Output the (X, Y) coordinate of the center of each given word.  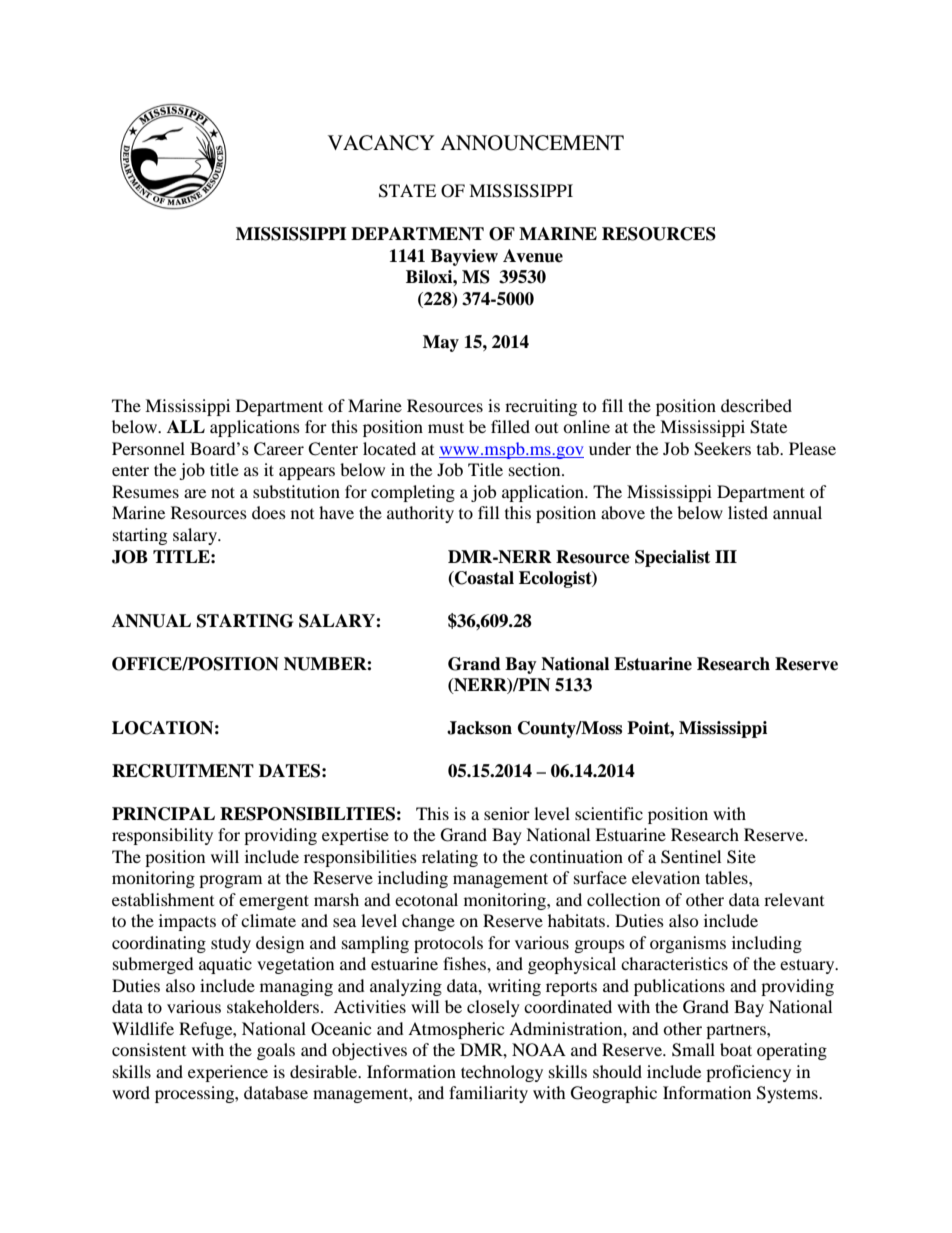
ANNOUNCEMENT (532, 143)
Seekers (722, 449)
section (536, 469)
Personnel (148, 448)
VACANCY (381, 143)
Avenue (533, 256)
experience (228, 1073)
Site (741, 857)
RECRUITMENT (183, 771)
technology (502, 1073)
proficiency (748, 1073)
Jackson (479, 728)
